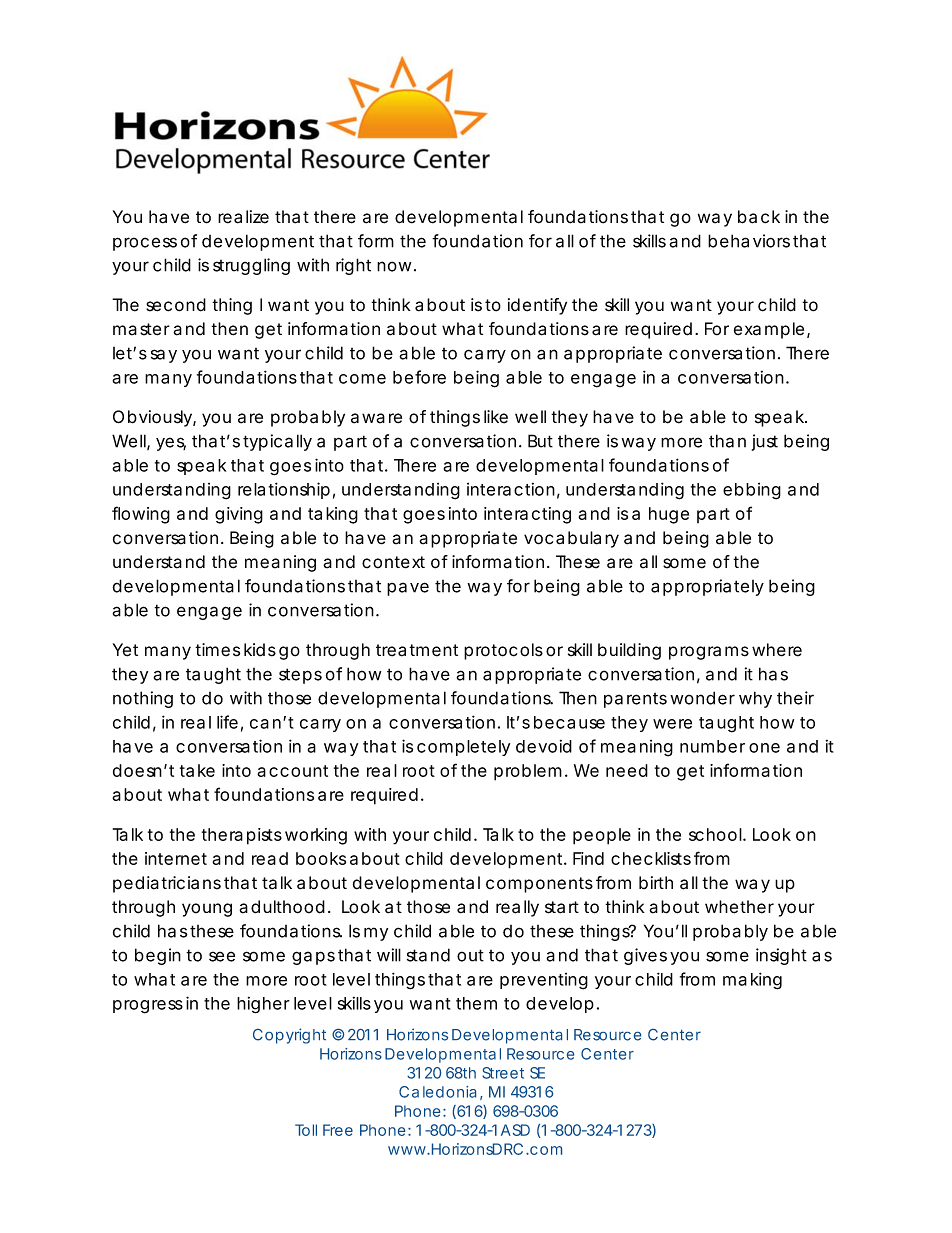  I want to click on than, so click(727, 441).
